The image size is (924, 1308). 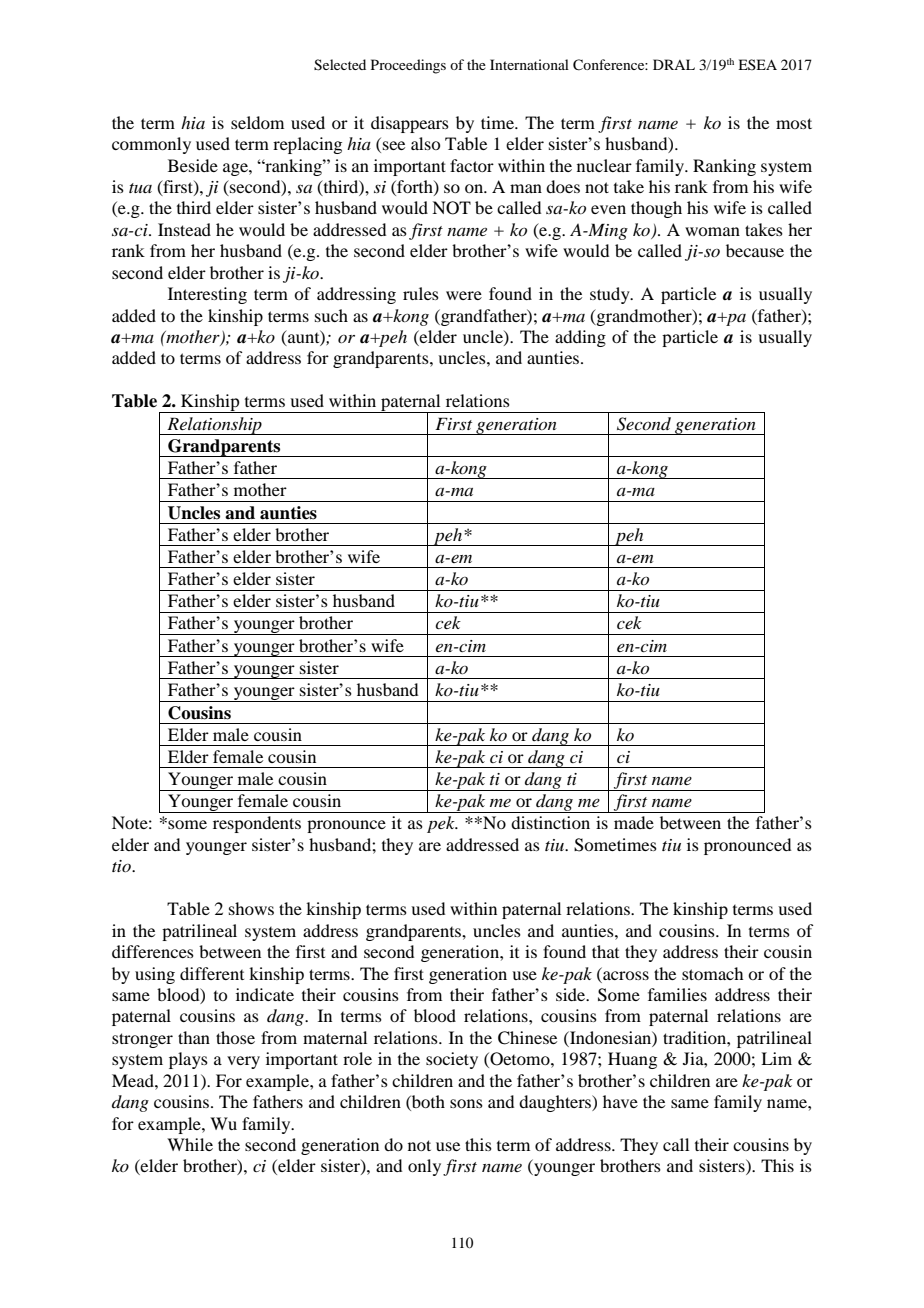 I want to click on study, so click(x=611, y=295).
